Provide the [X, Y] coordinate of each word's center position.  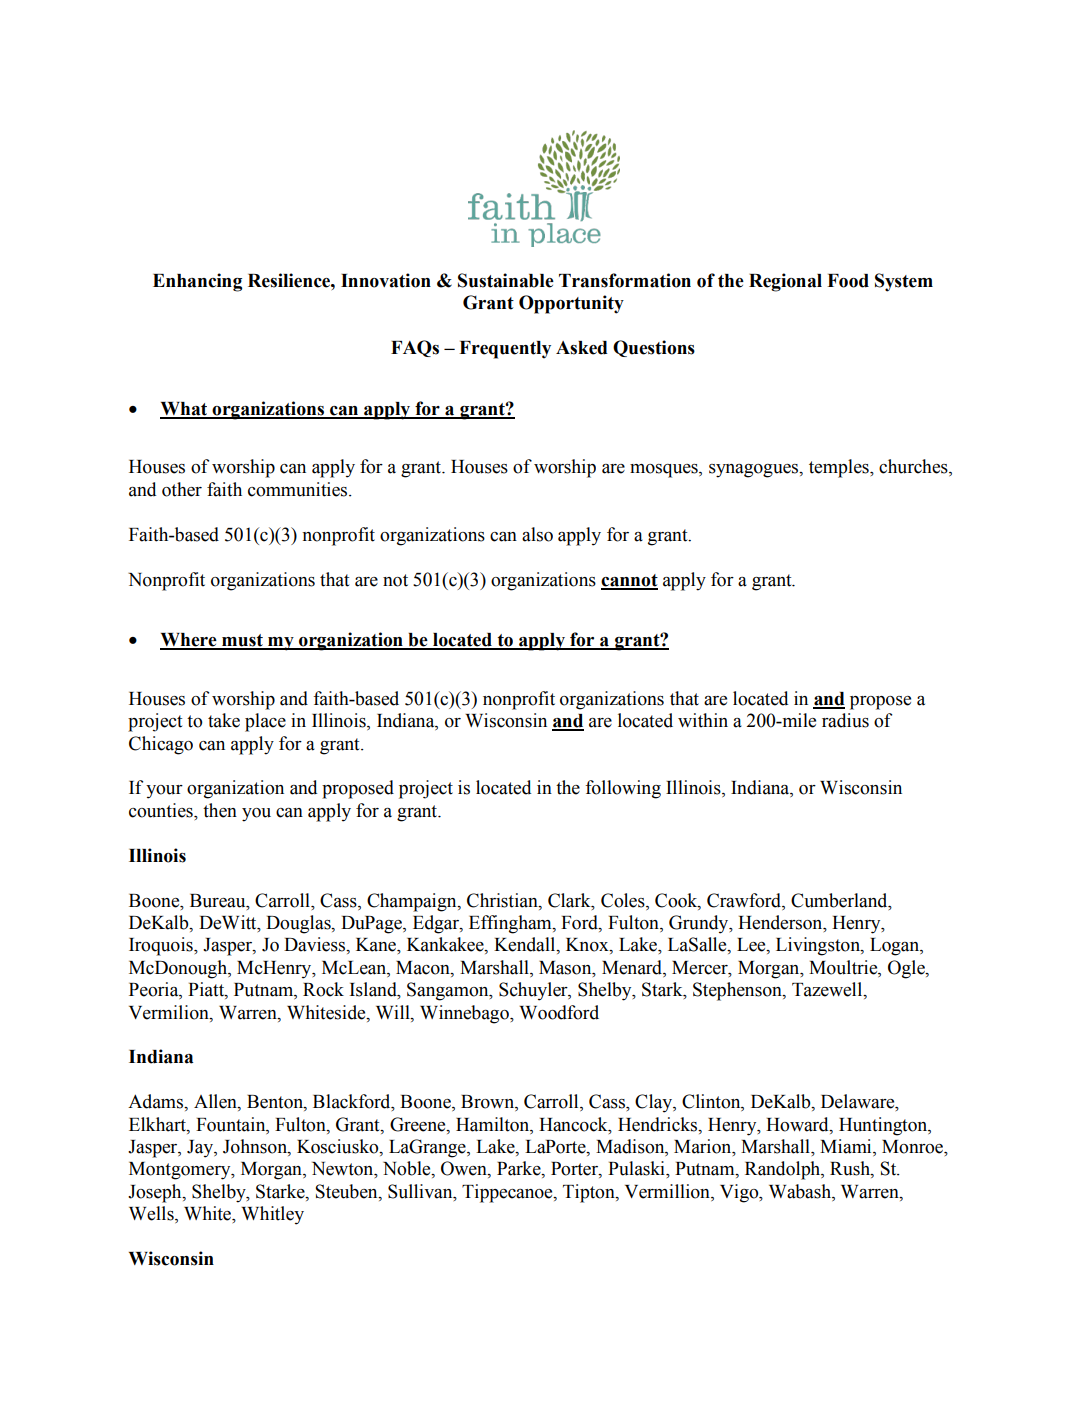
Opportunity [571, 304]
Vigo [740, 1193]
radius [845, 720]
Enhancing [197, 282]
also [537, 534]
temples [840, 468]
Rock [323, 989]
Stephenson [738, 991]
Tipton [590, 1193]
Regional [785, 282]
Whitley [272, 1215]
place [265, 722]
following [623, 789]
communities [299, 489]
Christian [503, 900]
